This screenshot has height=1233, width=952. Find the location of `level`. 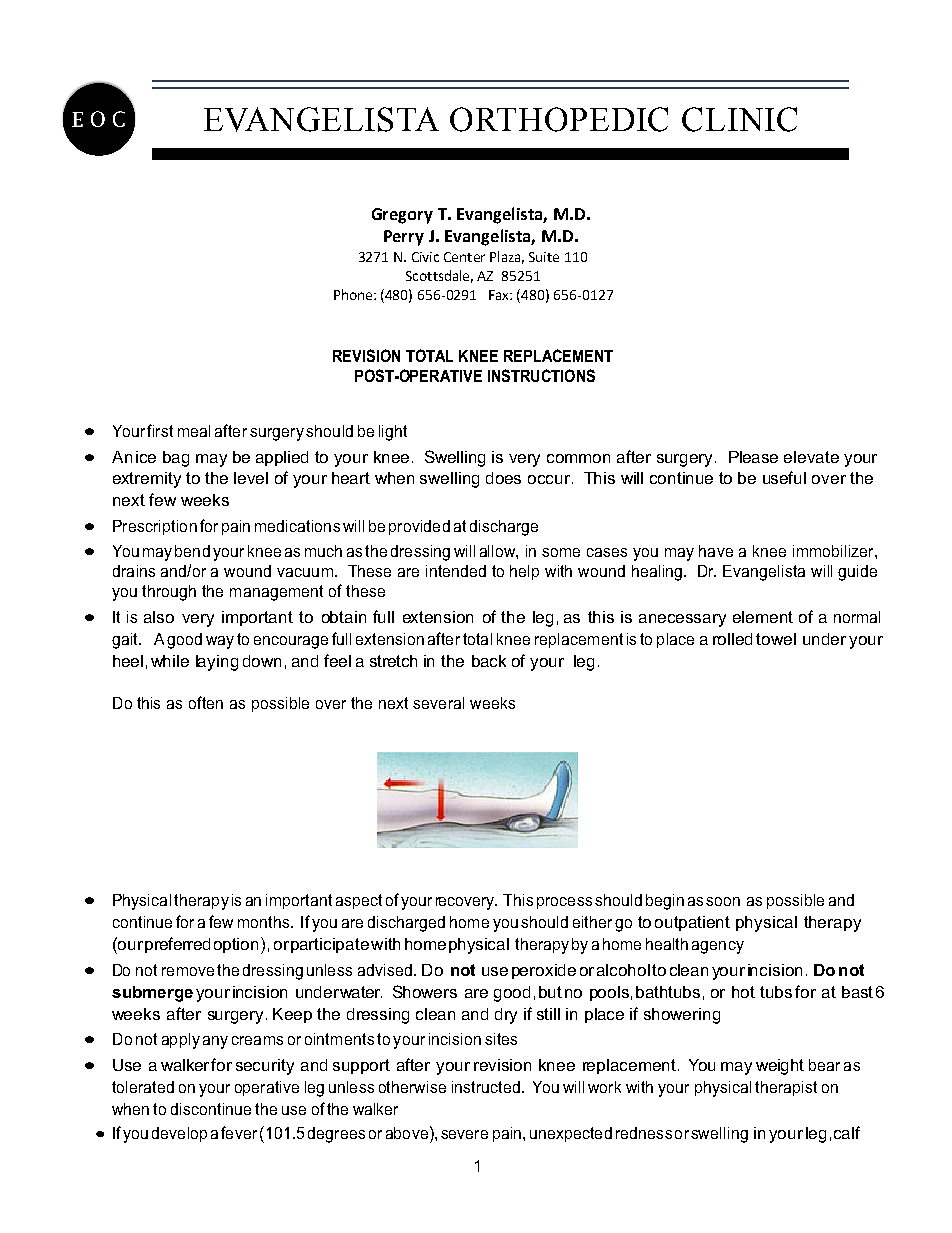

level is located at coordinates (251, 478).
